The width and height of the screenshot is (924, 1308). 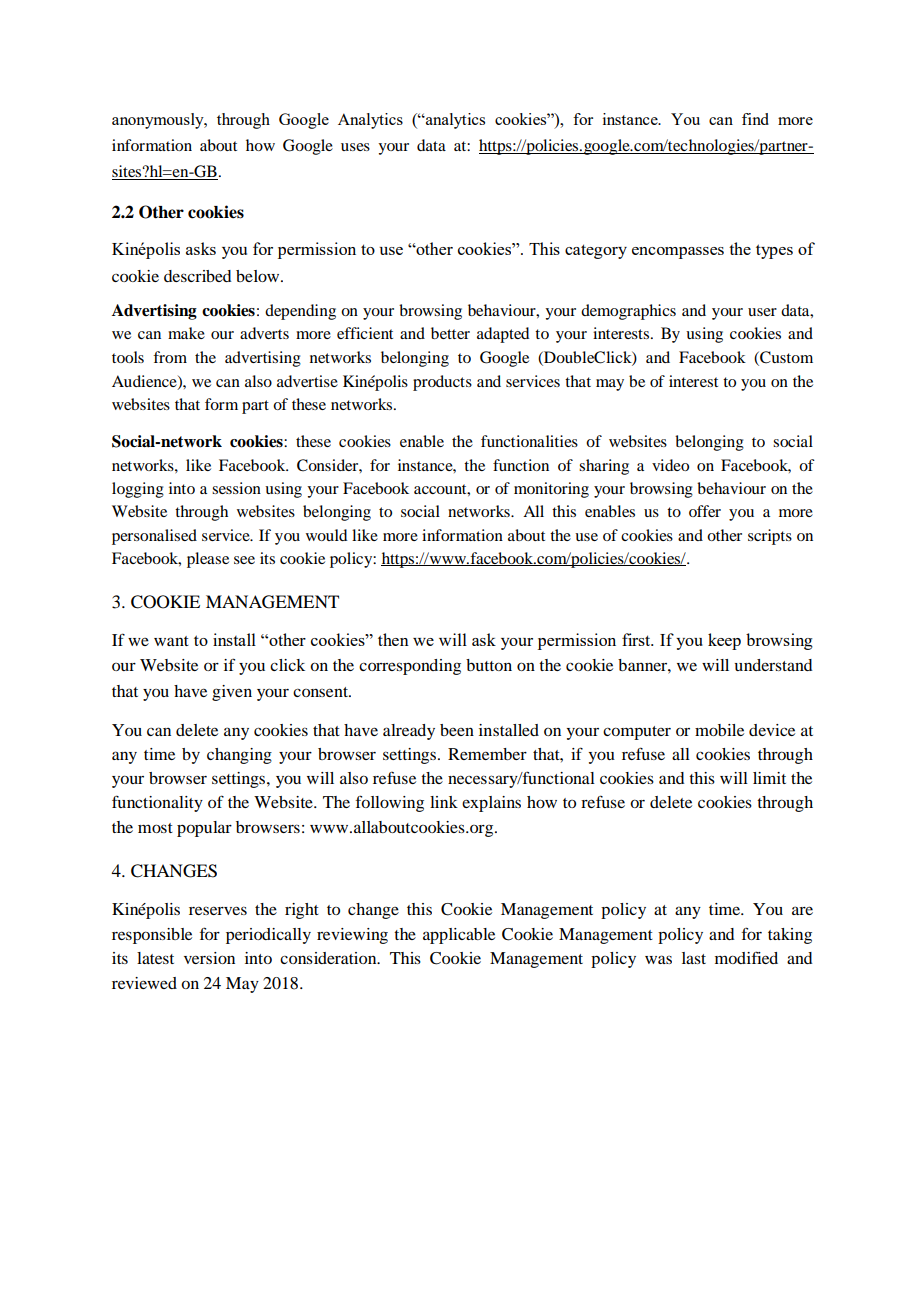 I want to click on corresponding, so click(x=410, y=667).
